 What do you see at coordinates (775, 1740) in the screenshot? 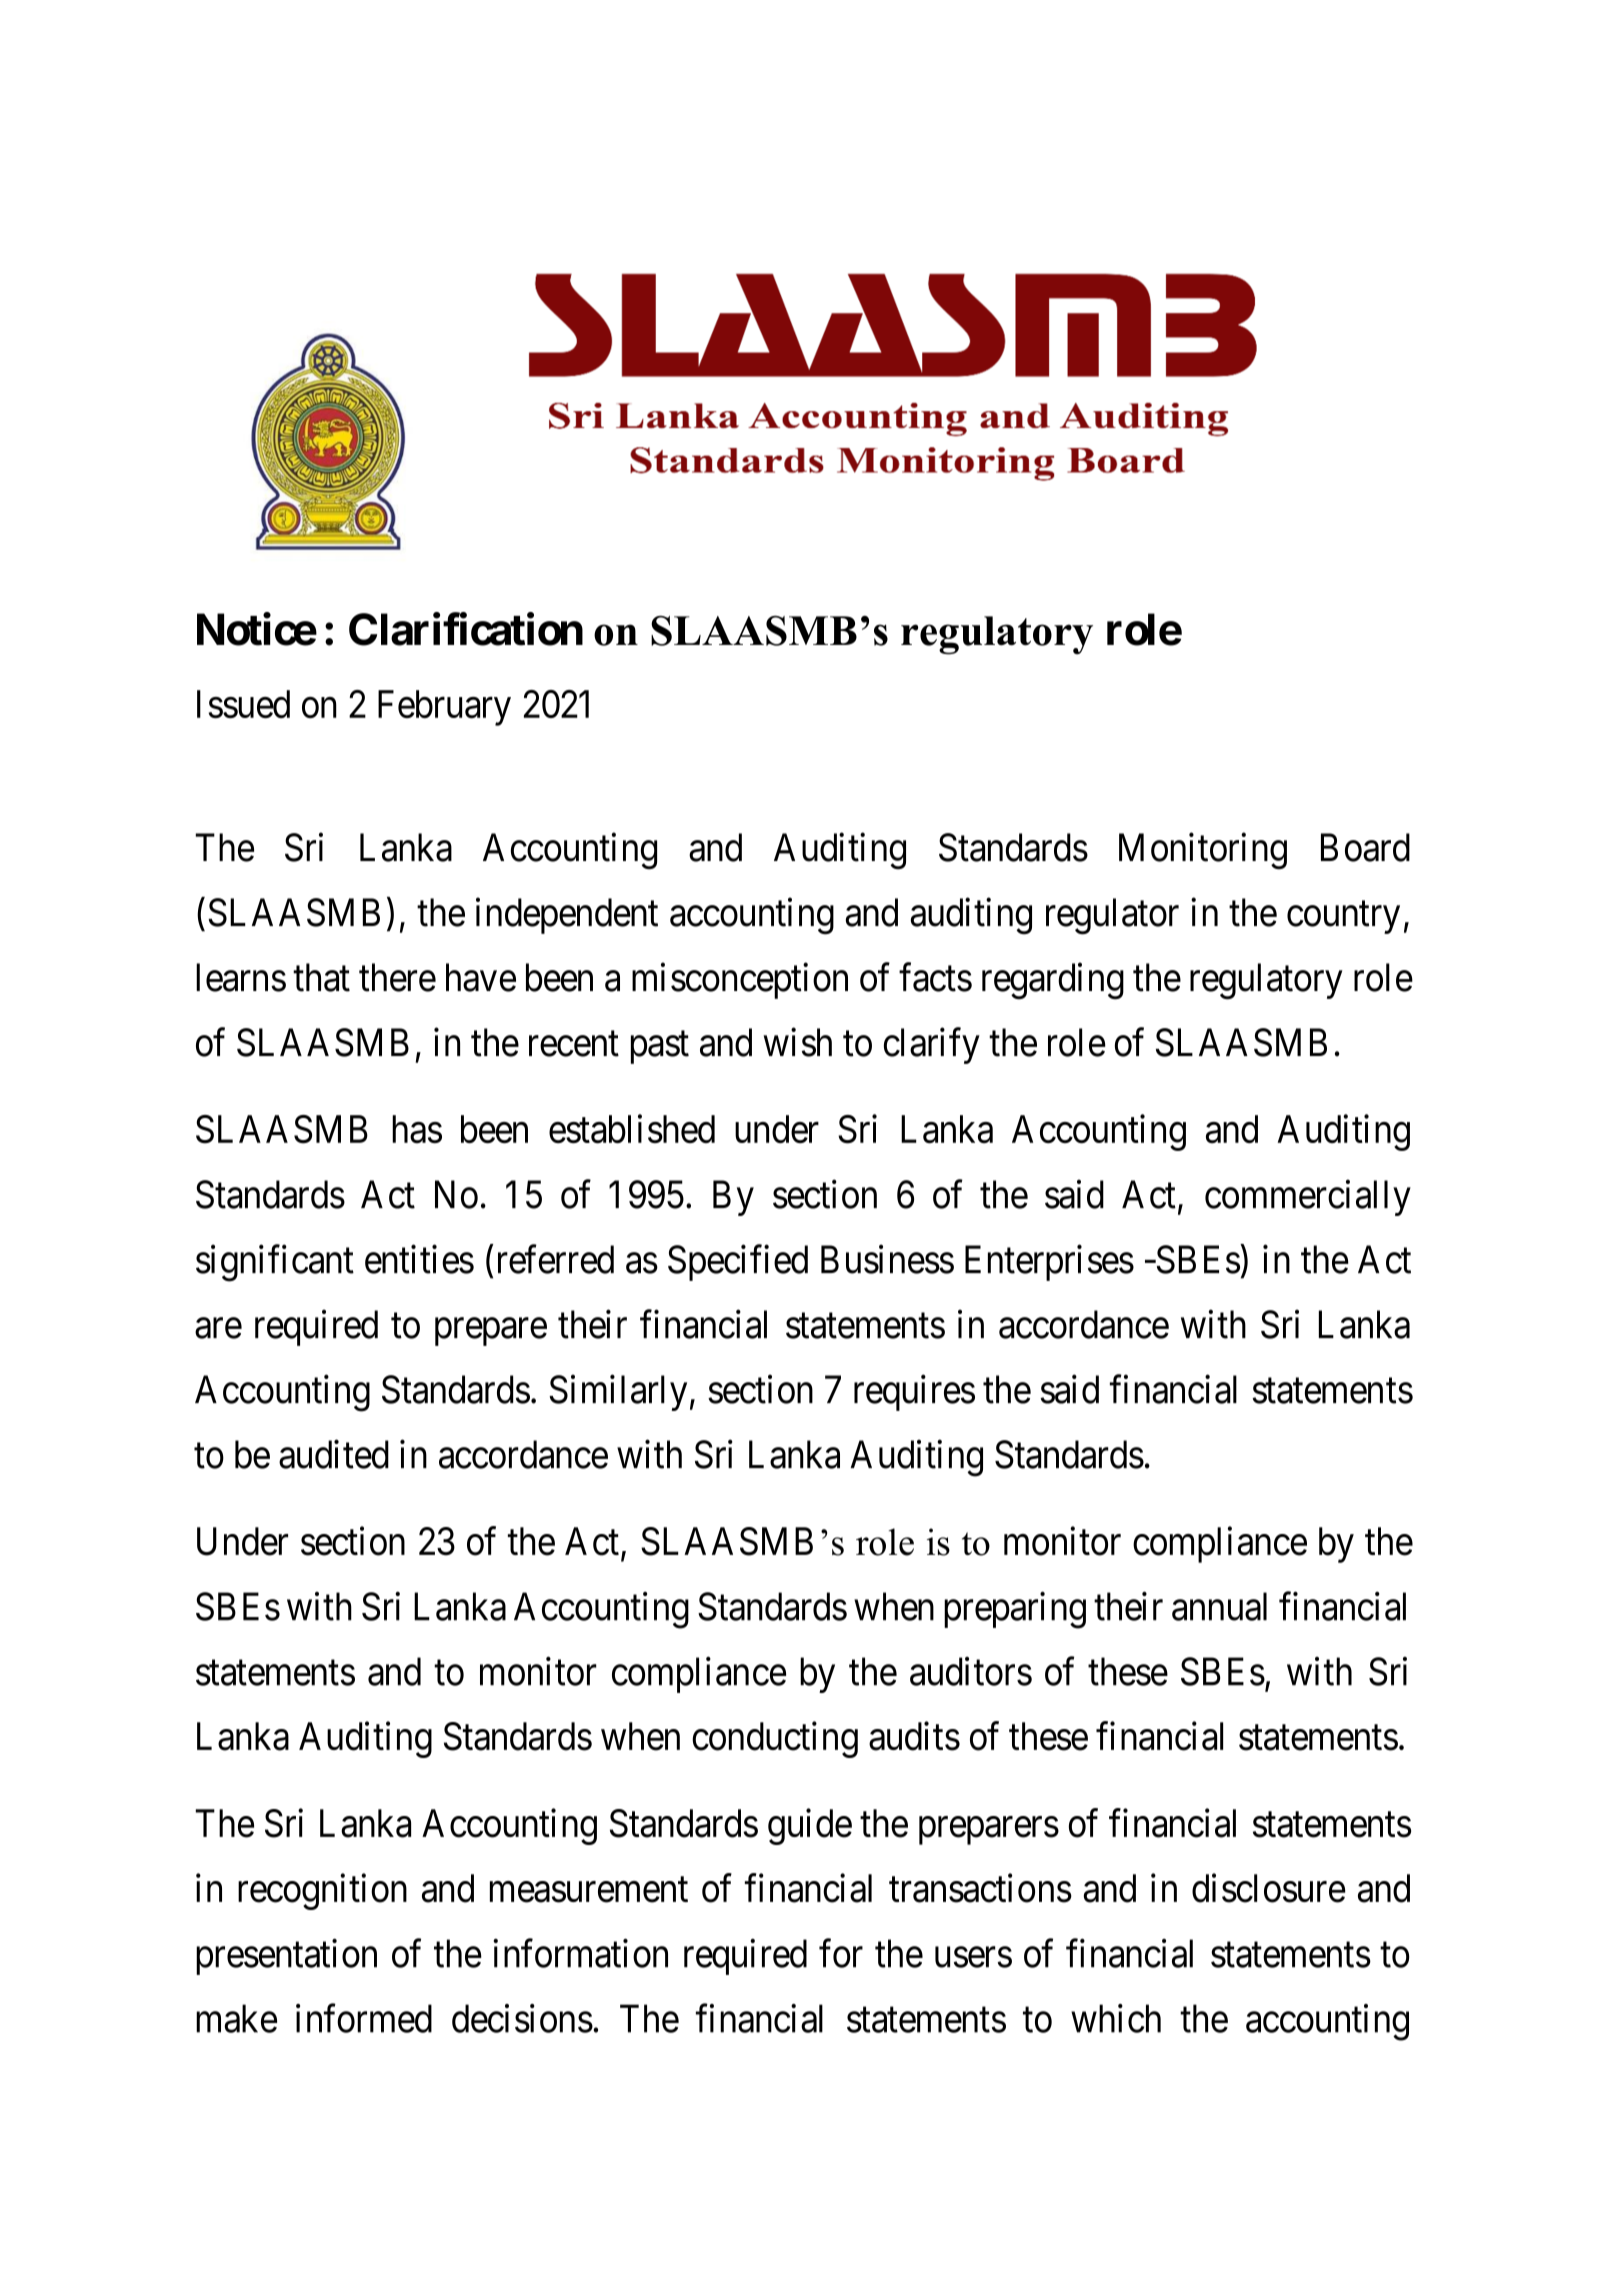
I see `conducting` at bounding box center [775, 1740].
